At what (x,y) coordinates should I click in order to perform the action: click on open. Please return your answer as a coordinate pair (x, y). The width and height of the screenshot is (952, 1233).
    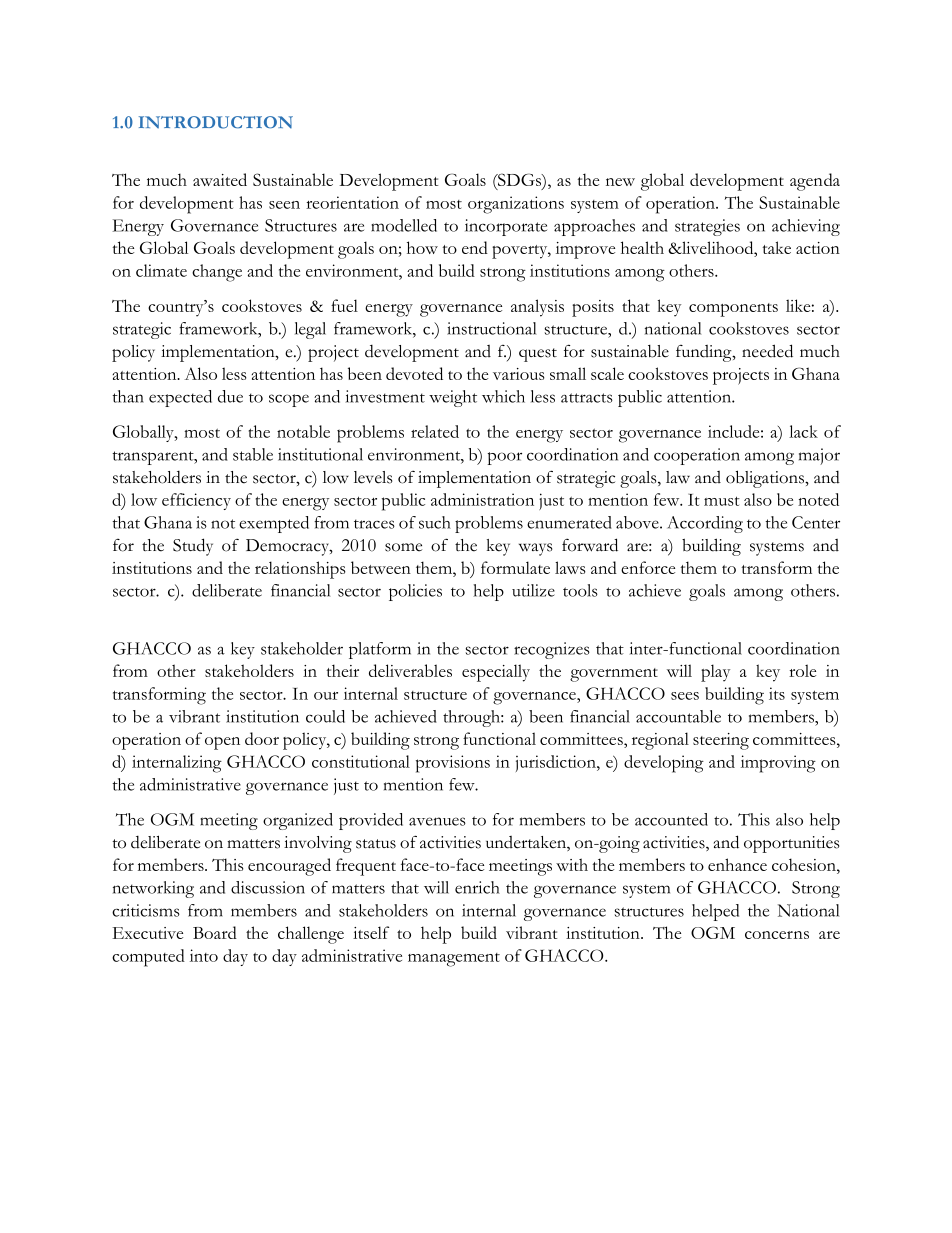
    Looking at the image, I should click on (222, 743).
